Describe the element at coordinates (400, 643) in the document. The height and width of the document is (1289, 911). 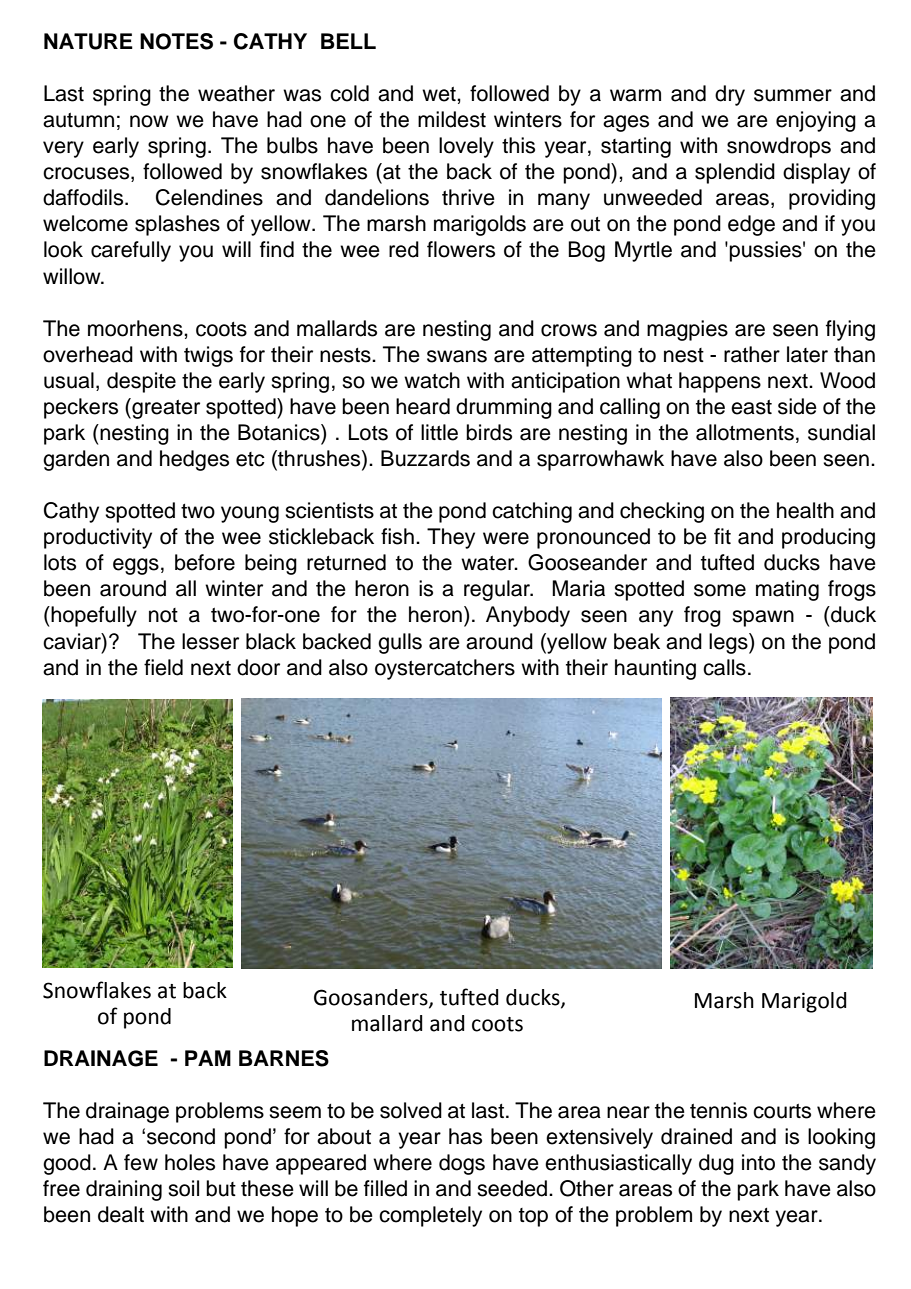
I see `gulls` at that location.
